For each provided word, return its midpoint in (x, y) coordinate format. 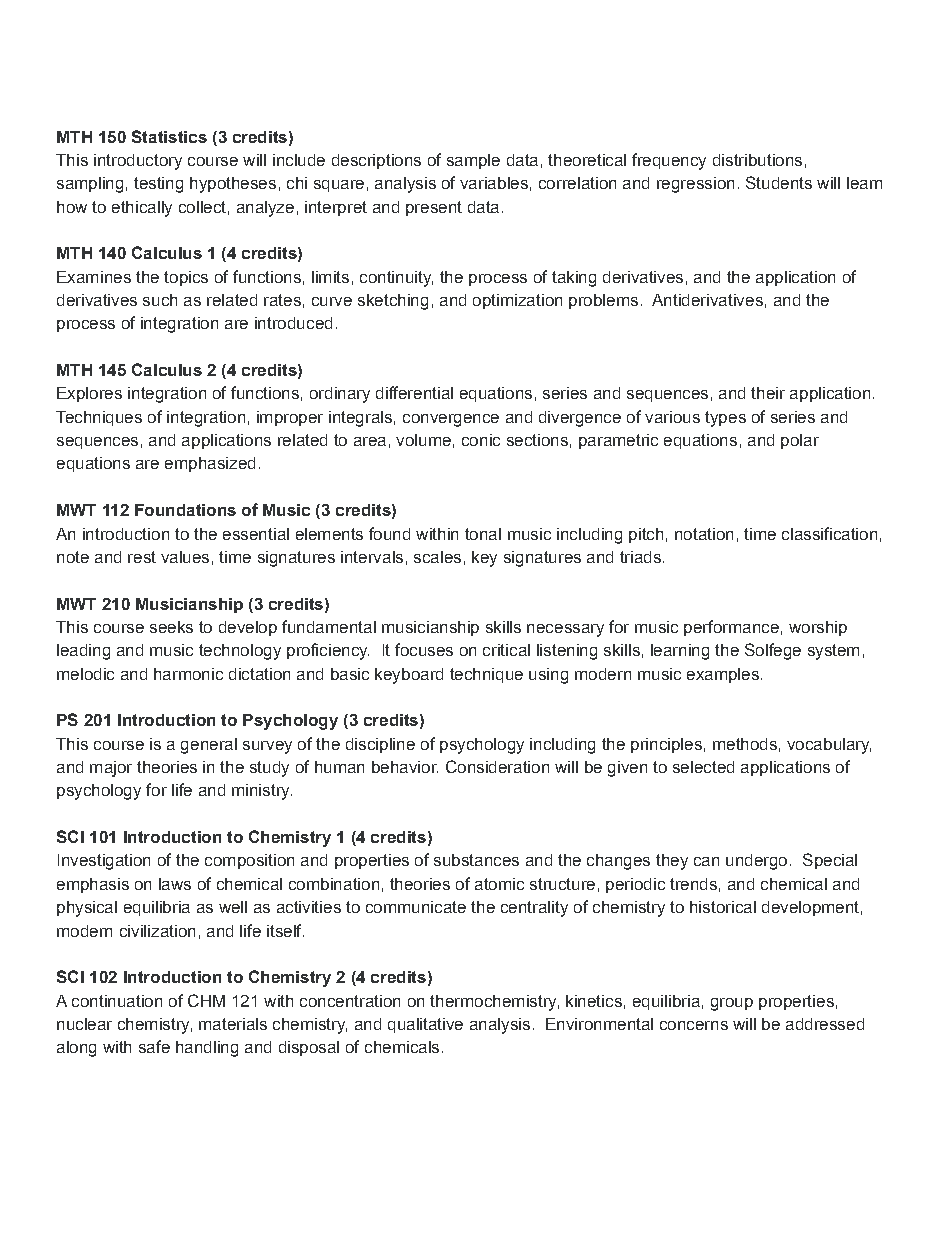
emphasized (210, 464)
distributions (757, 160)
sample (473, 161)
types (725, 419)
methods (745, 744)
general (209, 746)
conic (481, 440)
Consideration (497, 766)
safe (154, 1046)
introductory (138, 162)
